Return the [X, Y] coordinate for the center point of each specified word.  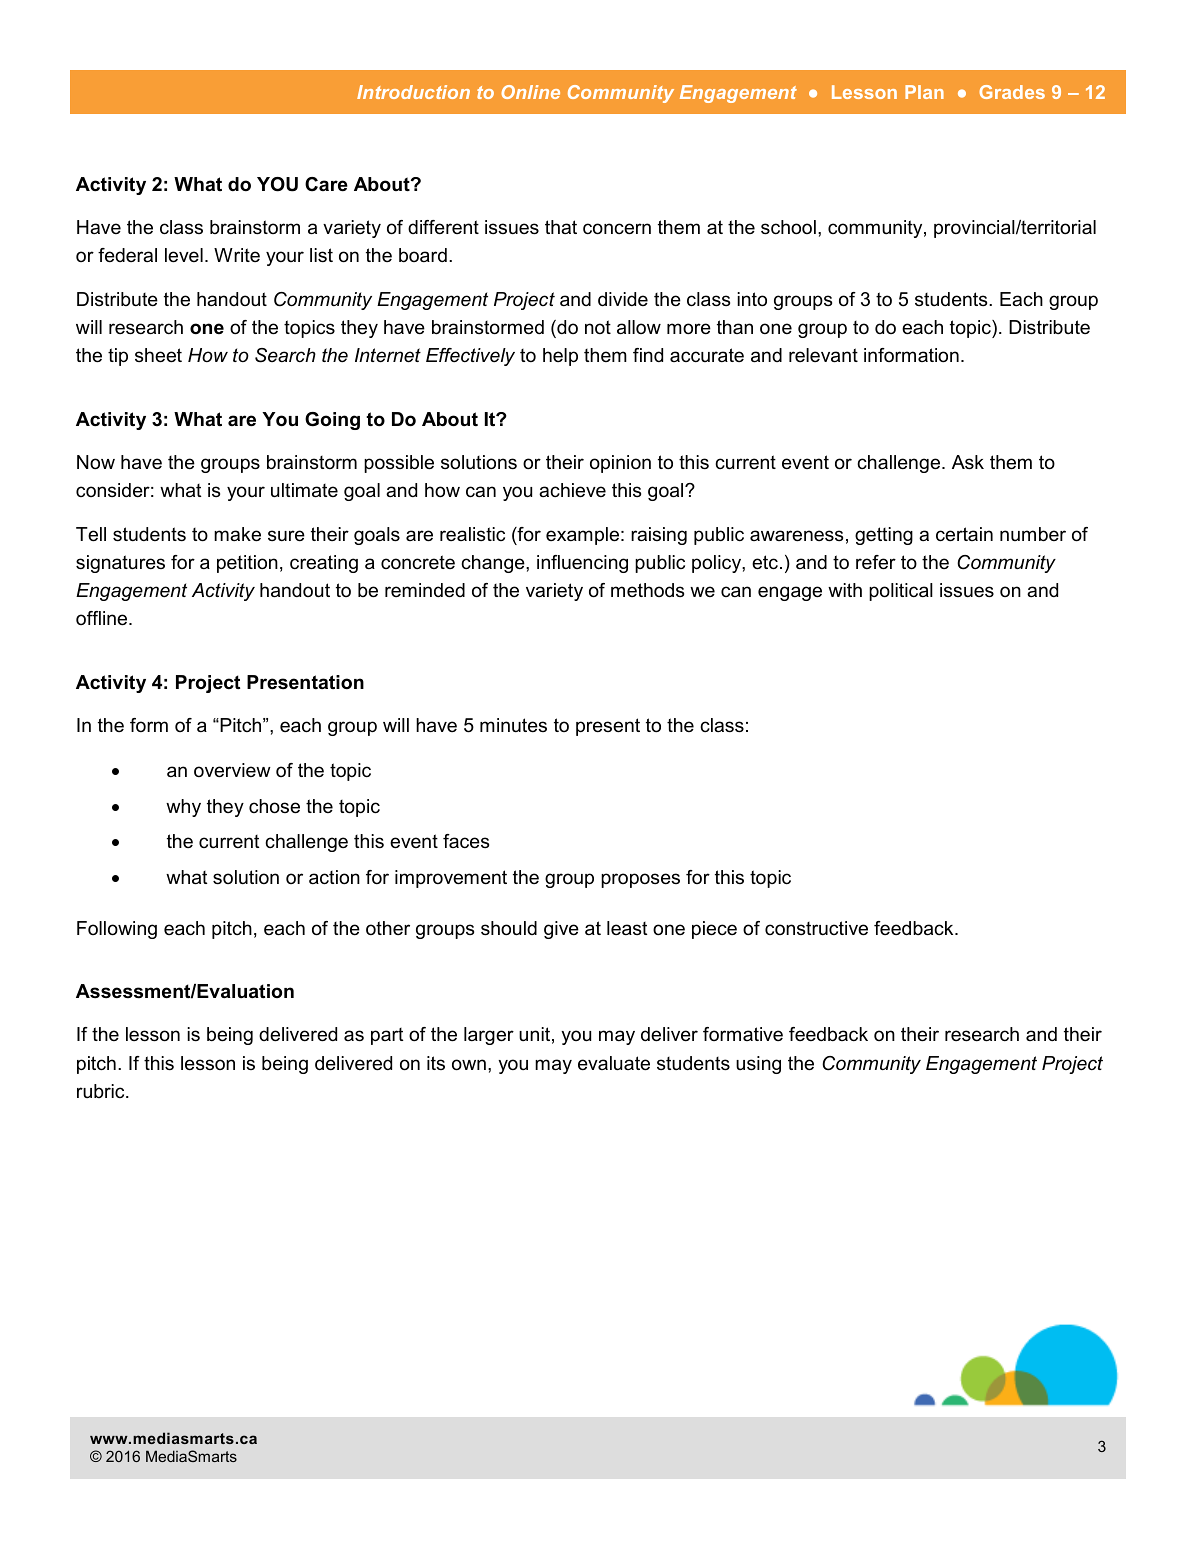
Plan [924, 92]
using [758, 1065]
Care [326, 184]
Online [530, 92]
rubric [102, 1091]
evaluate [614, 1063]
